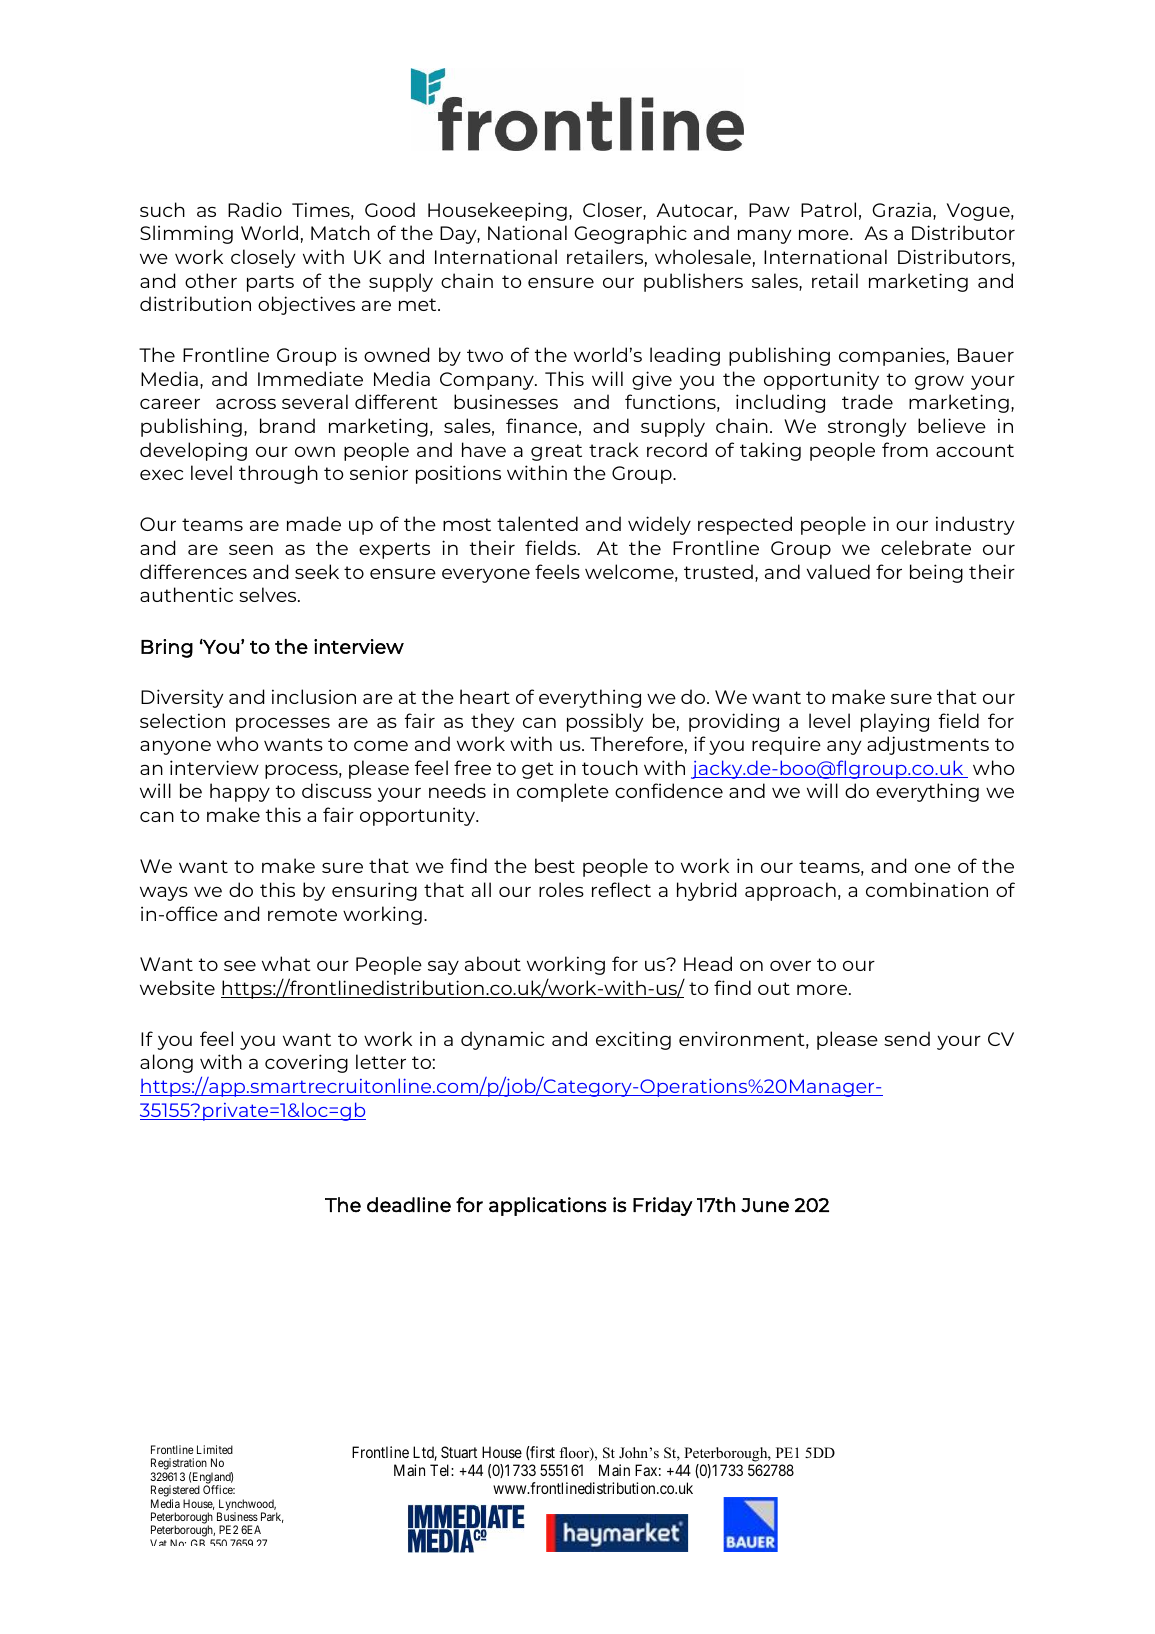  What do you see at coordinates (630, 234) in the screenshot?
I see `Geographic` at bounding box center [630, 234].
